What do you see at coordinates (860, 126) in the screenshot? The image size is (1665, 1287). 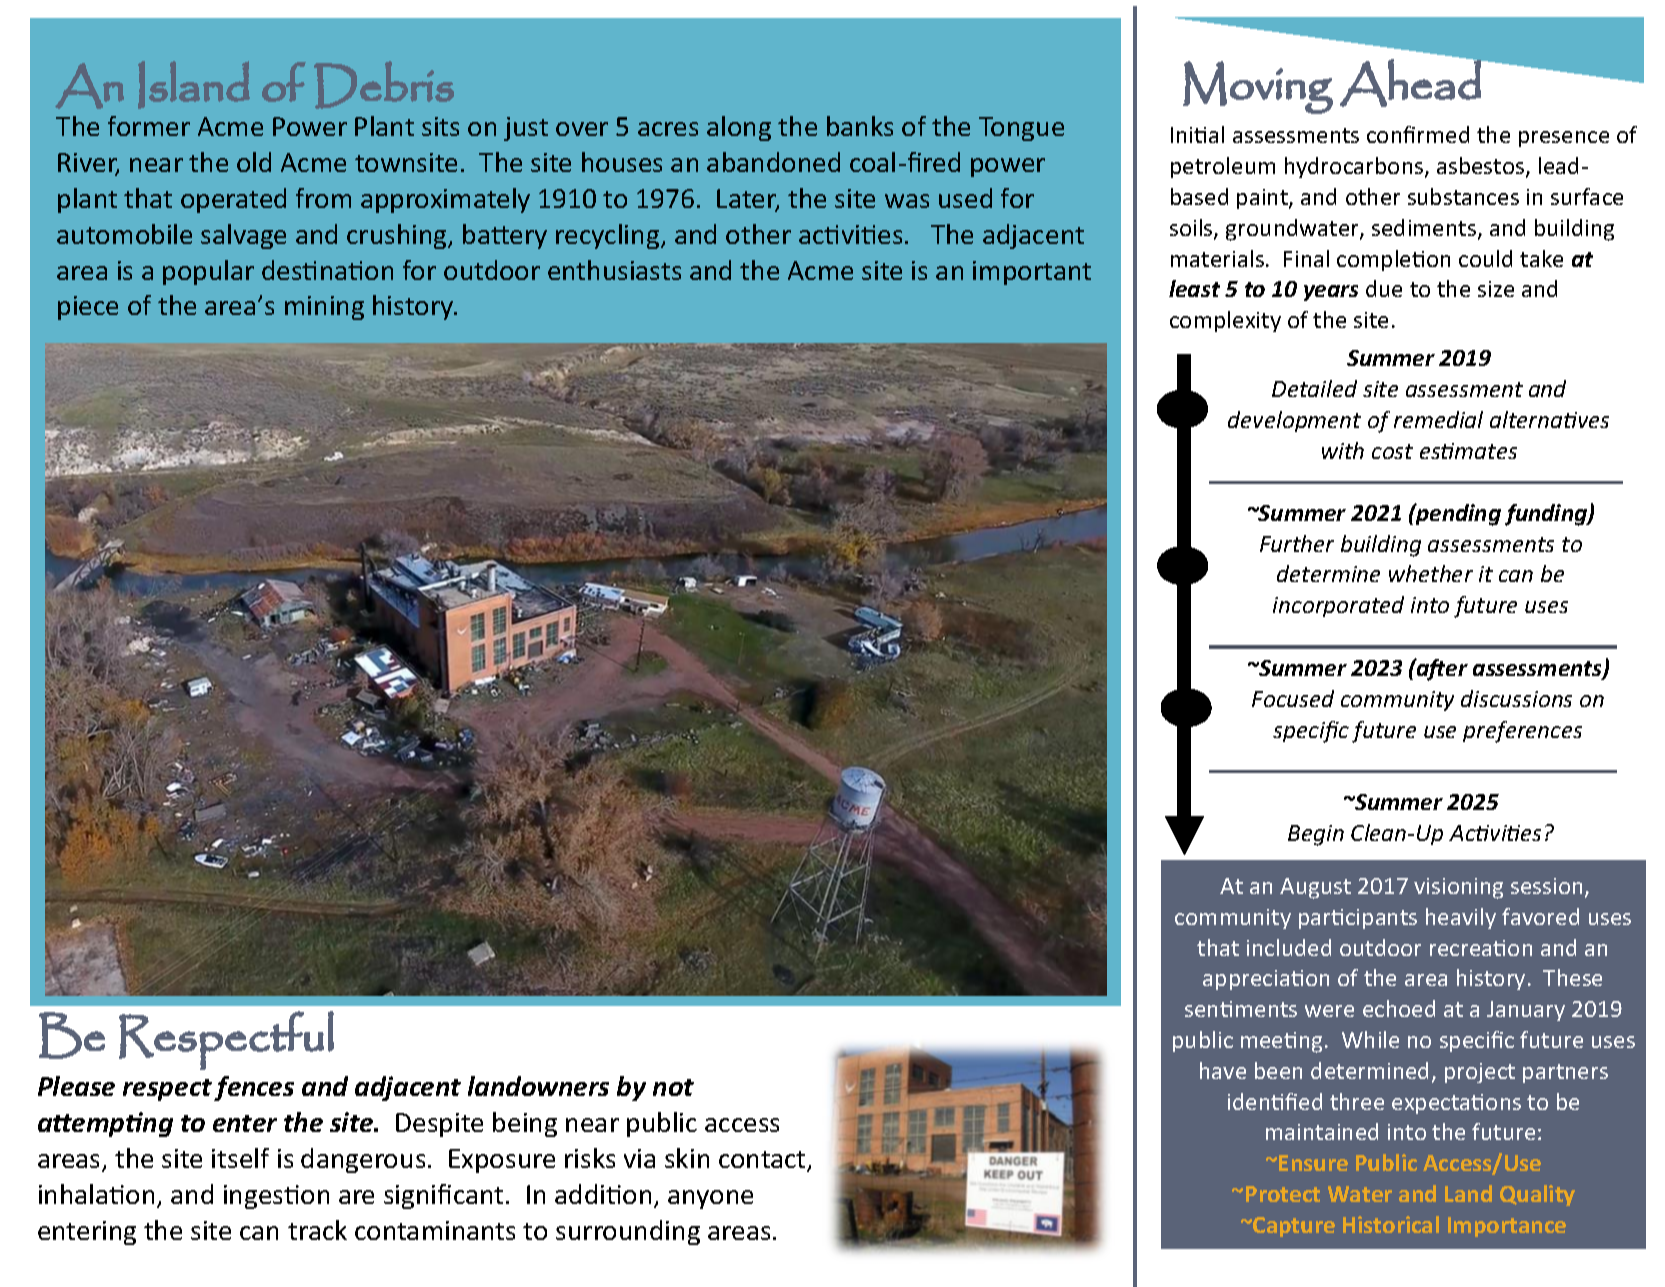 I see `banks` at bounding box center [860, 126].
